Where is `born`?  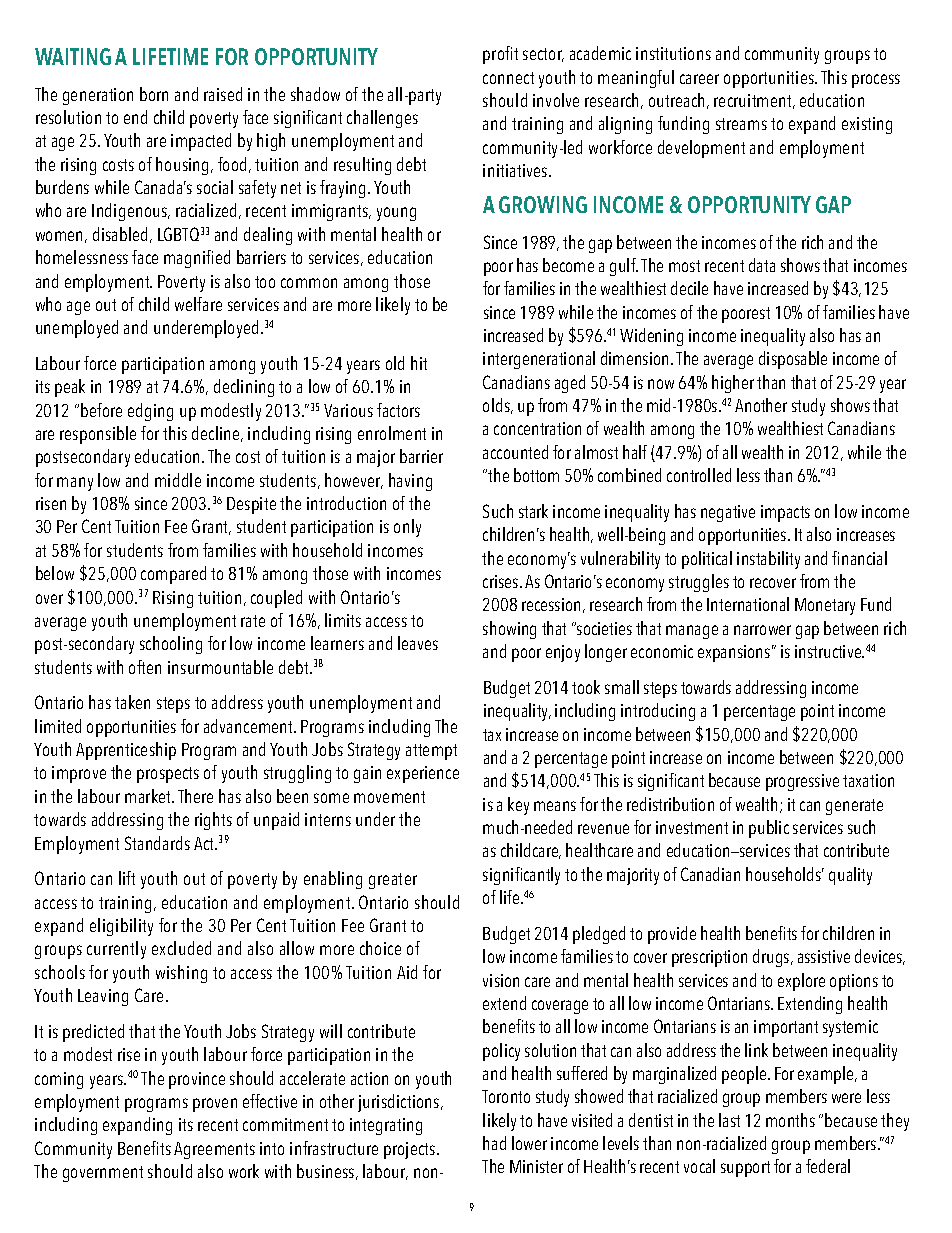 born is located at coordinates (154, 94).
